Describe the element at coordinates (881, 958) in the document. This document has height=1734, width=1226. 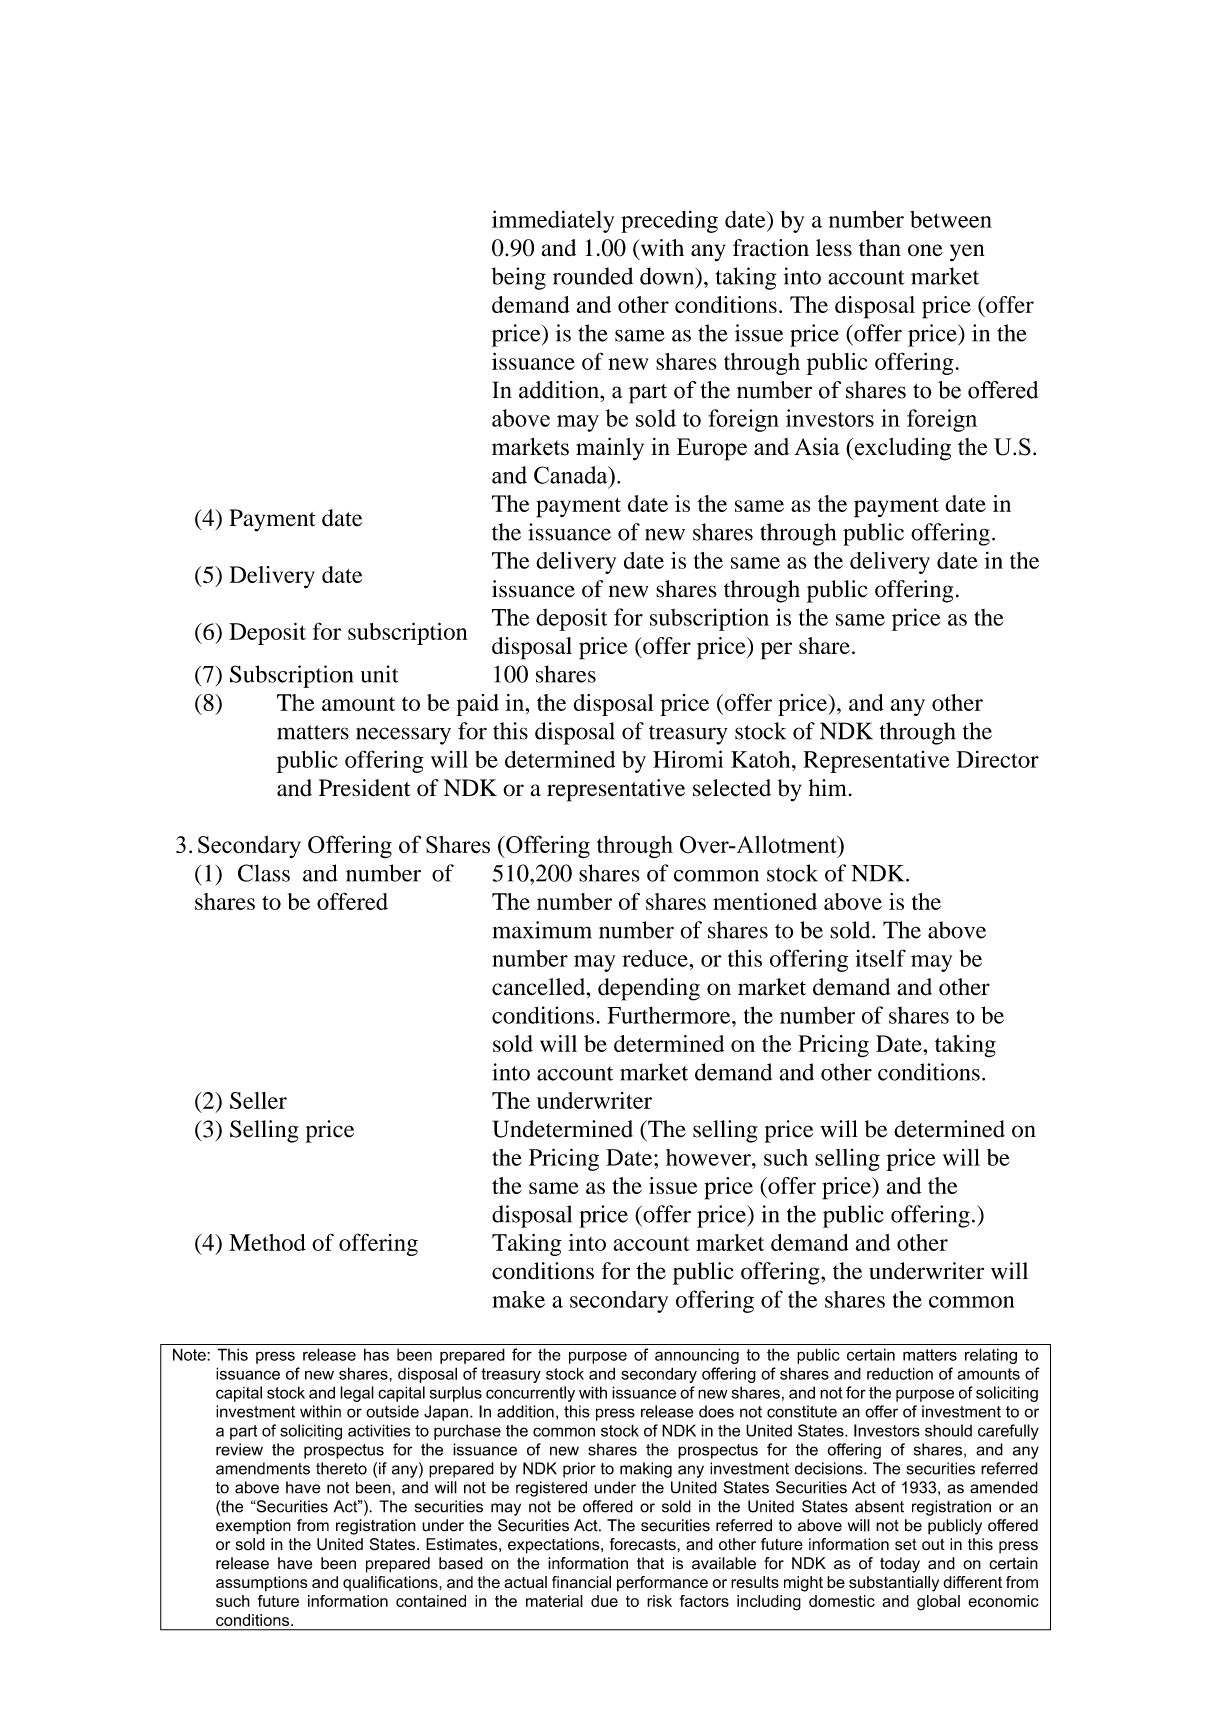
I see `itself` at that location.
